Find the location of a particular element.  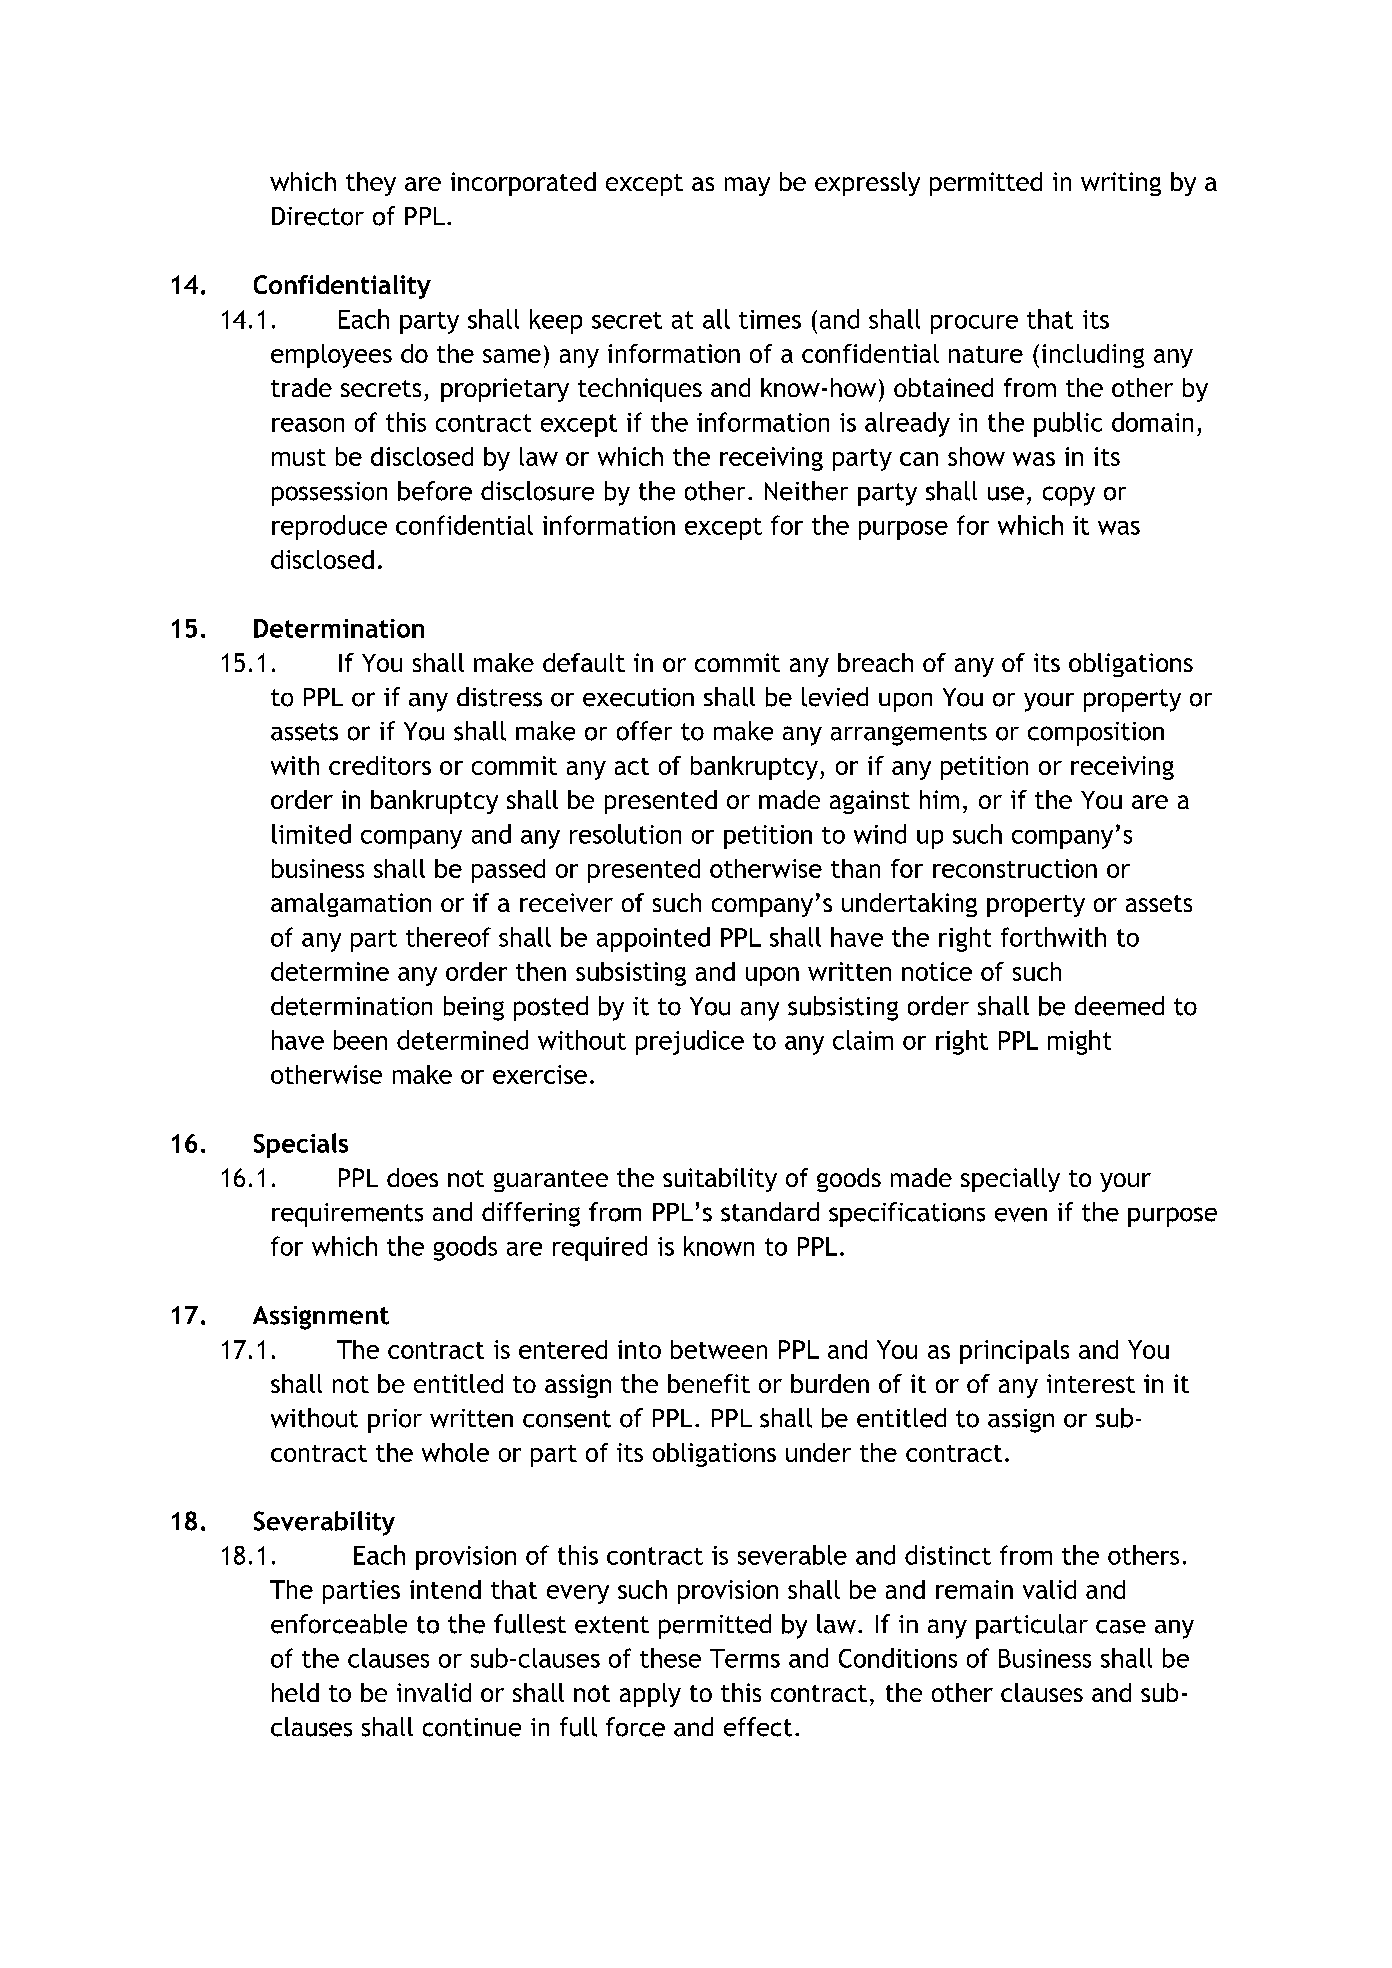

writing is located at coordinates (1121, 184).
